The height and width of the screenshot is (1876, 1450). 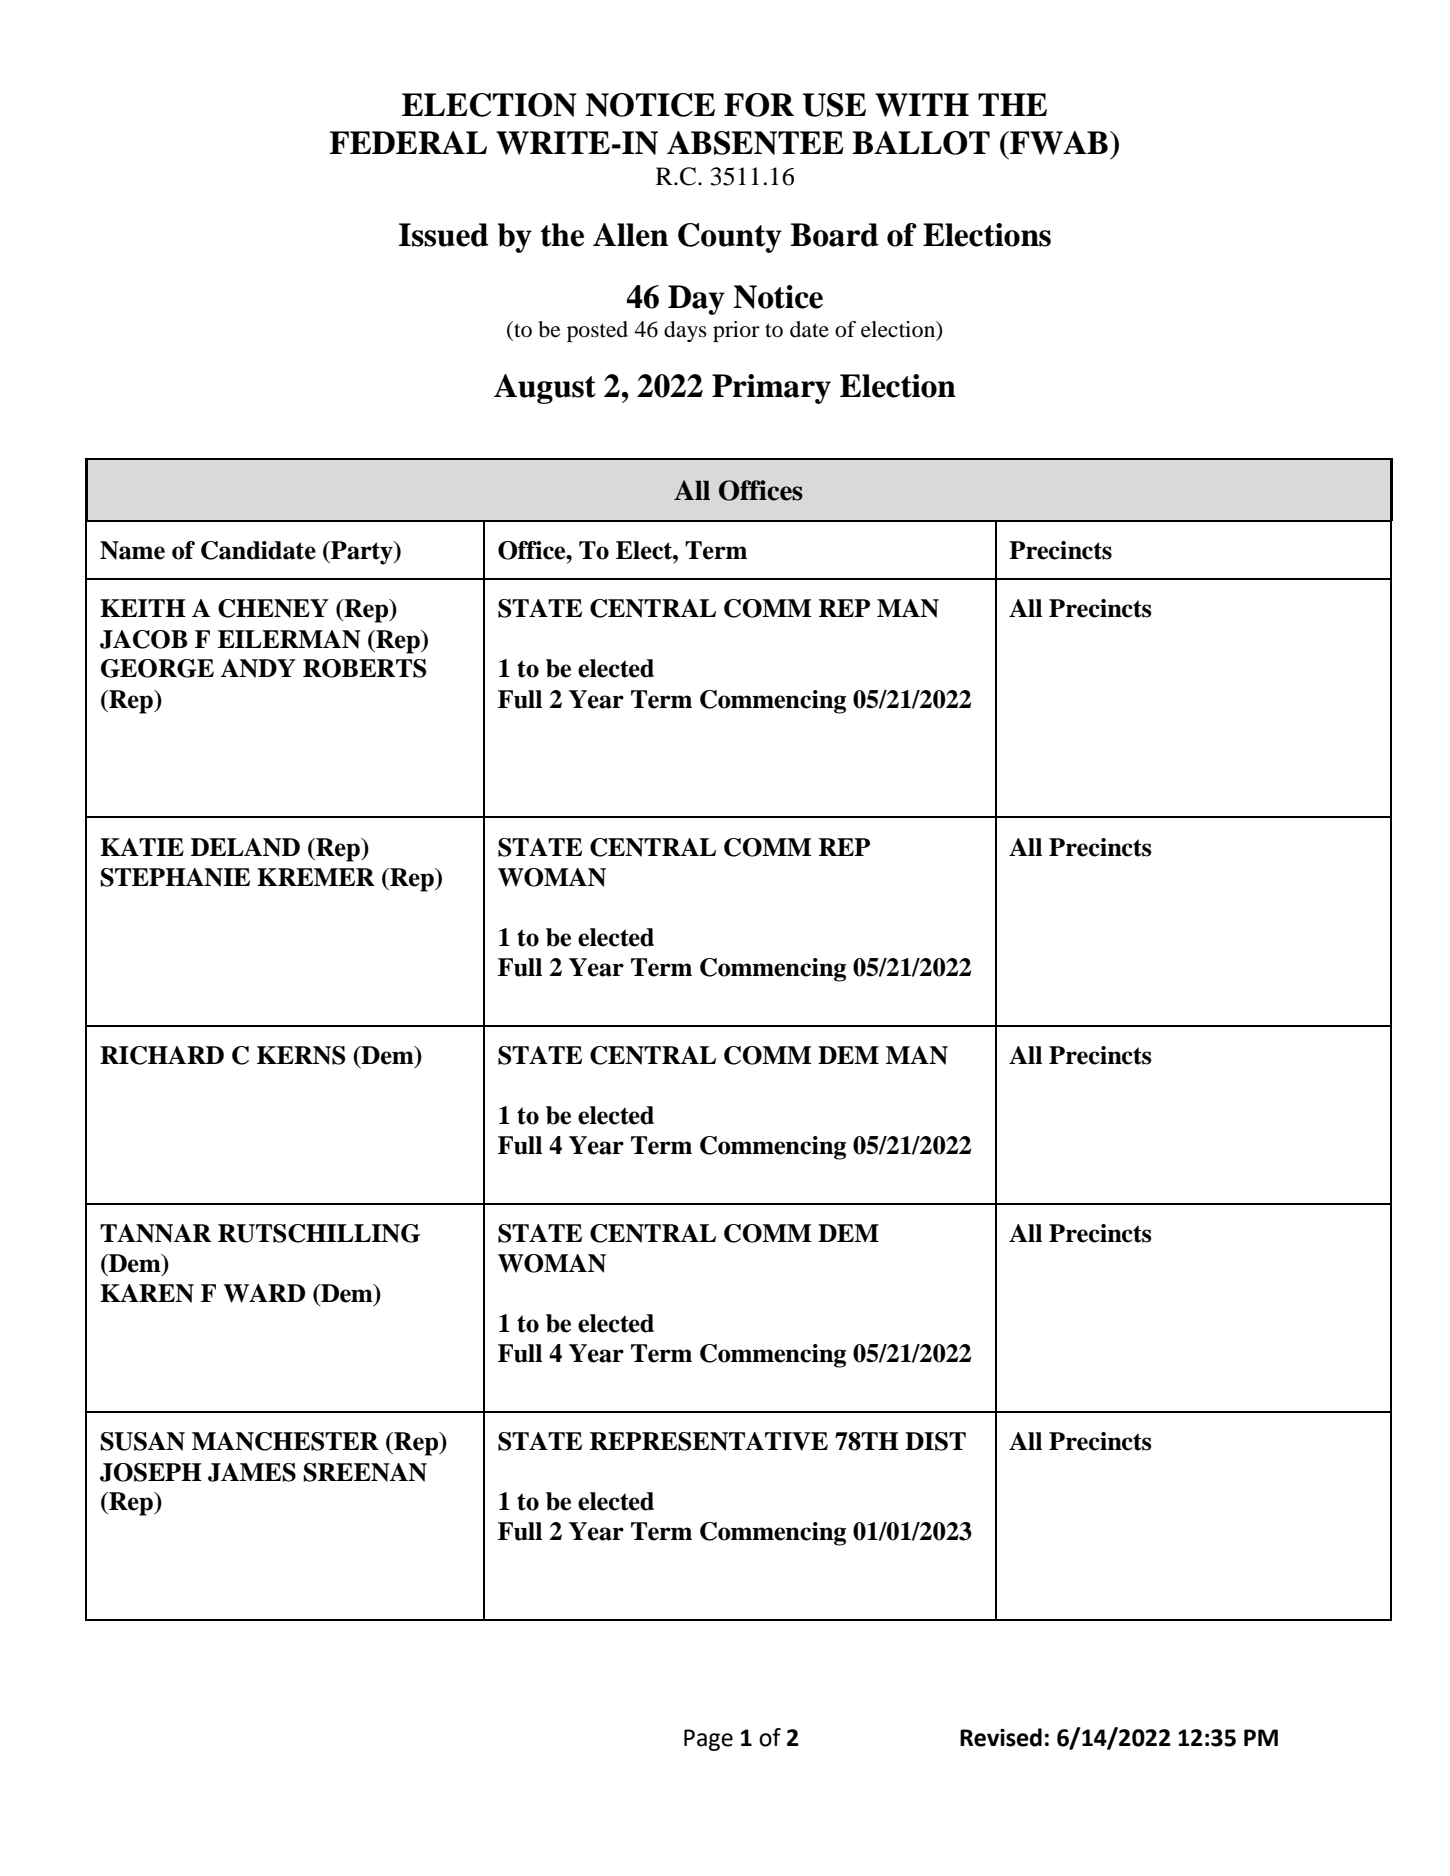 What do you see at coordinates (935, 1441) in the screenshot?
I see `DIST` at bounding box center [935, 1441].
